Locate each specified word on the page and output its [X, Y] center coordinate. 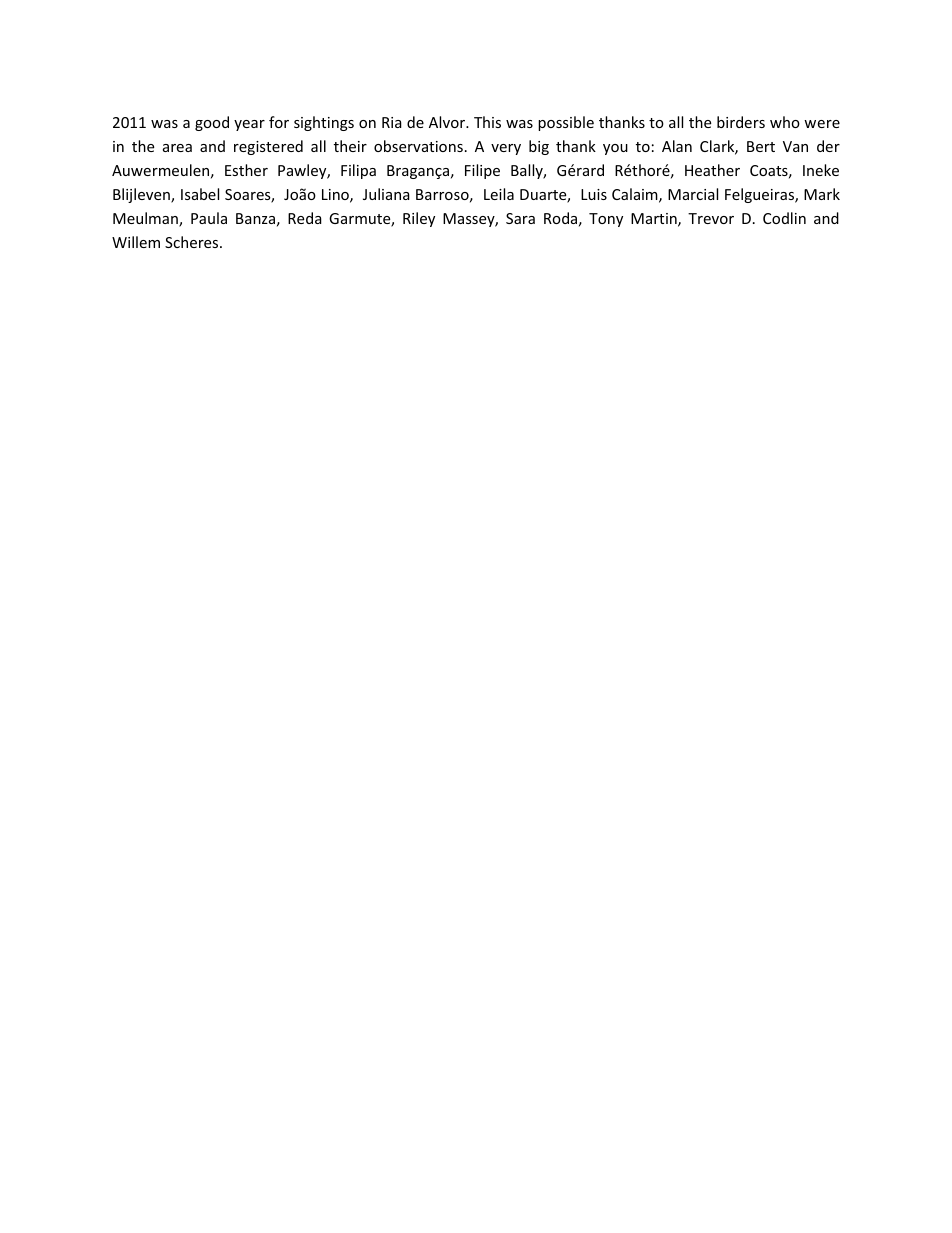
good [212, 123]
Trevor [711, 218]
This [487, 122]
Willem [136, 242]
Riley [419, 219]
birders [741, 122]
